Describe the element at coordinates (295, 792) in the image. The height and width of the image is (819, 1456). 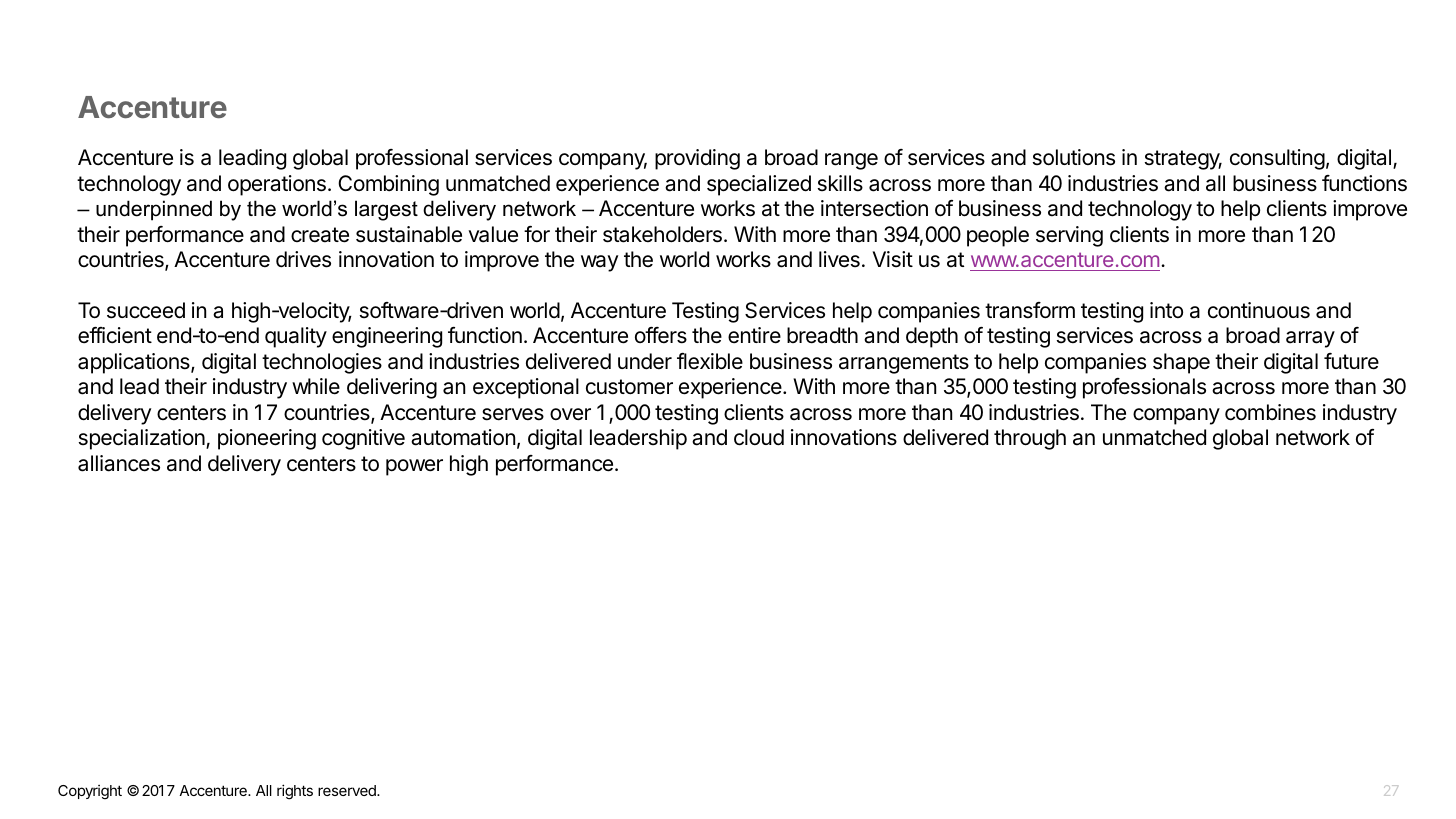
I see `rights` at that location.
